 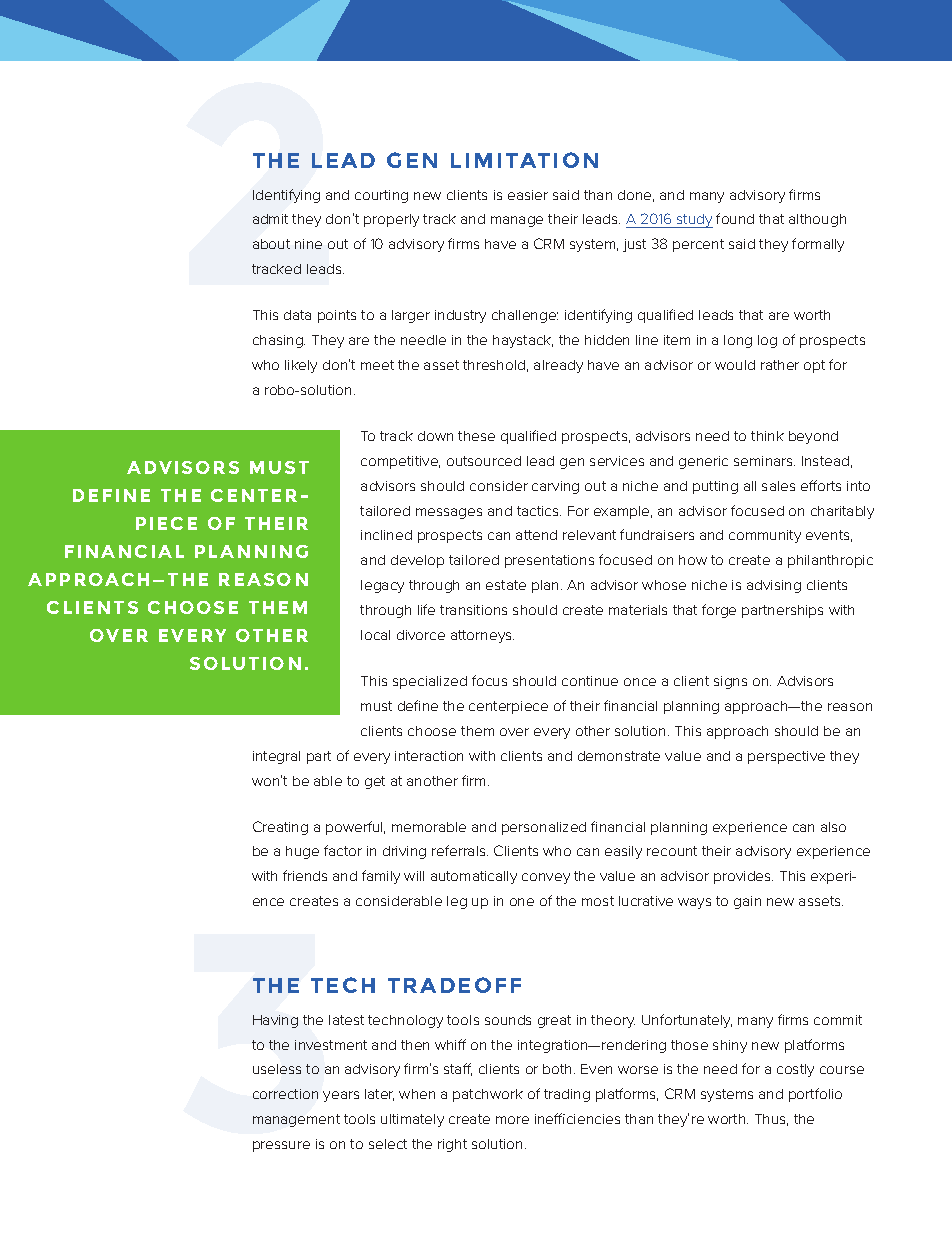 What do you see at coordinates (767, 436) in the screenshot?
I see `think` at bounding box center [767, 436].
